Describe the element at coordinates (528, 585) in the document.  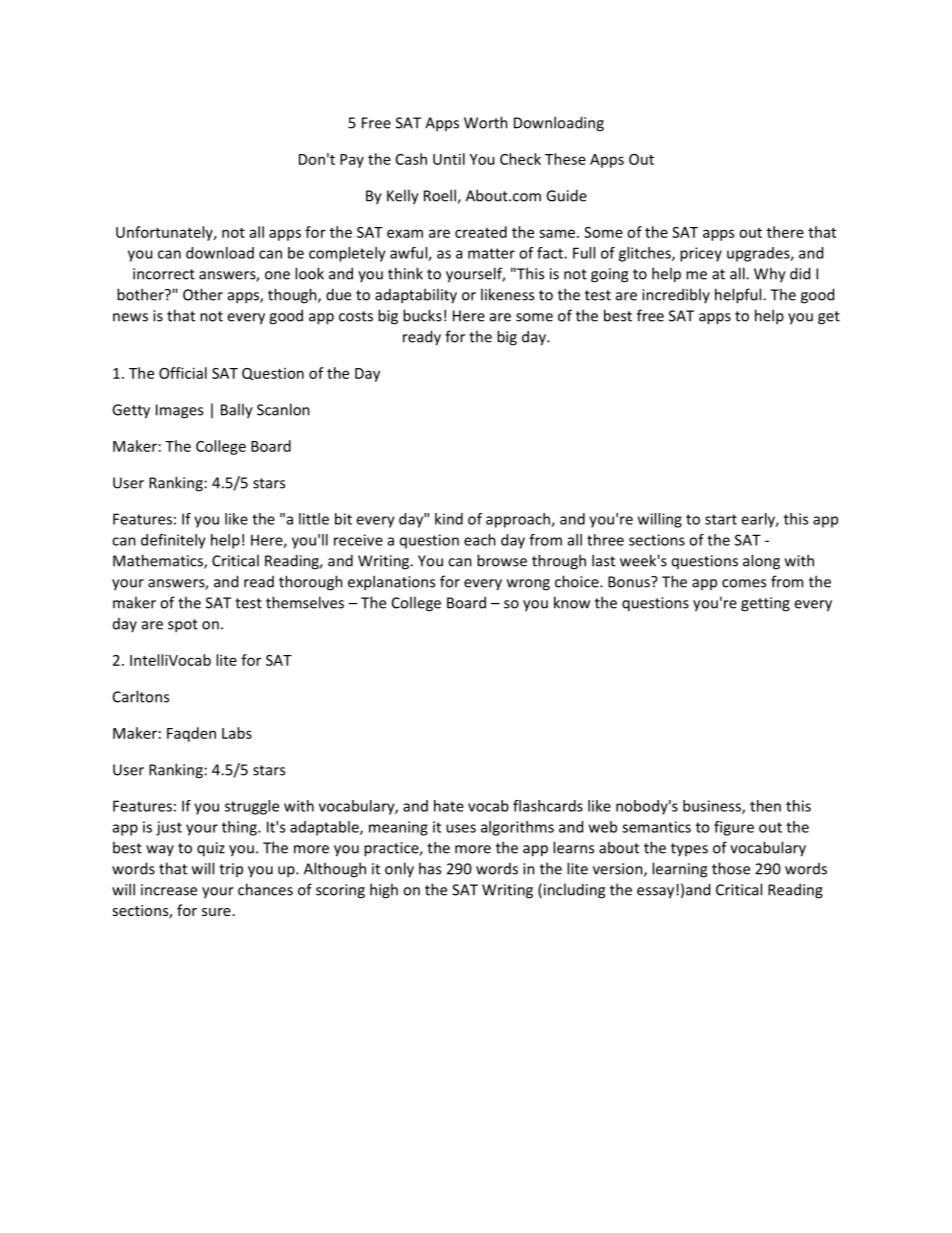
I see `wrong` at that location.
